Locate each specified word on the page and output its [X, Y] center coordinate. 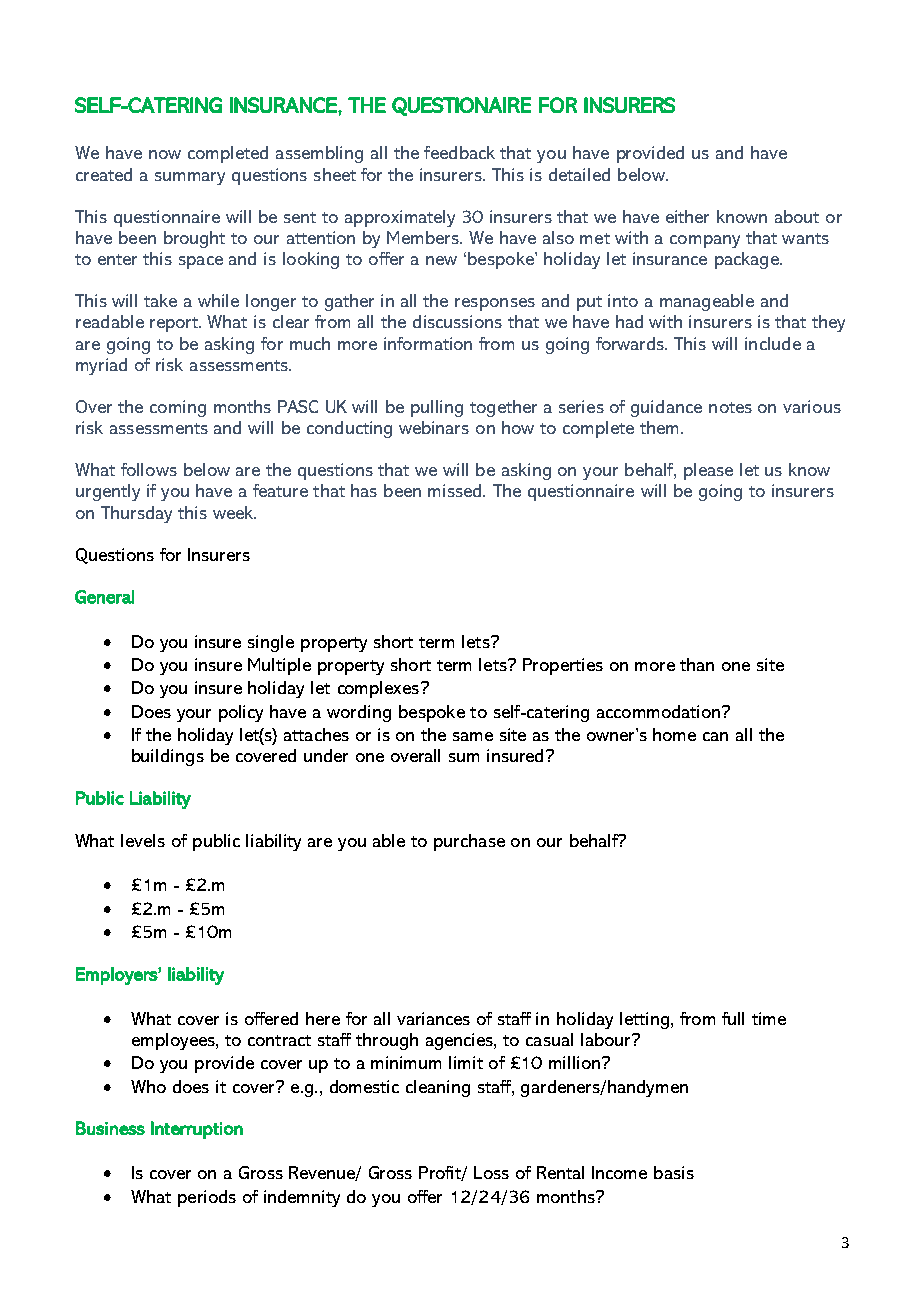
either [687, 216]
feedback [459, 152]
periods [207, 1198]
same [473, 736]
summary [190, 178]
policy [241, 713]
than [697, 664]
